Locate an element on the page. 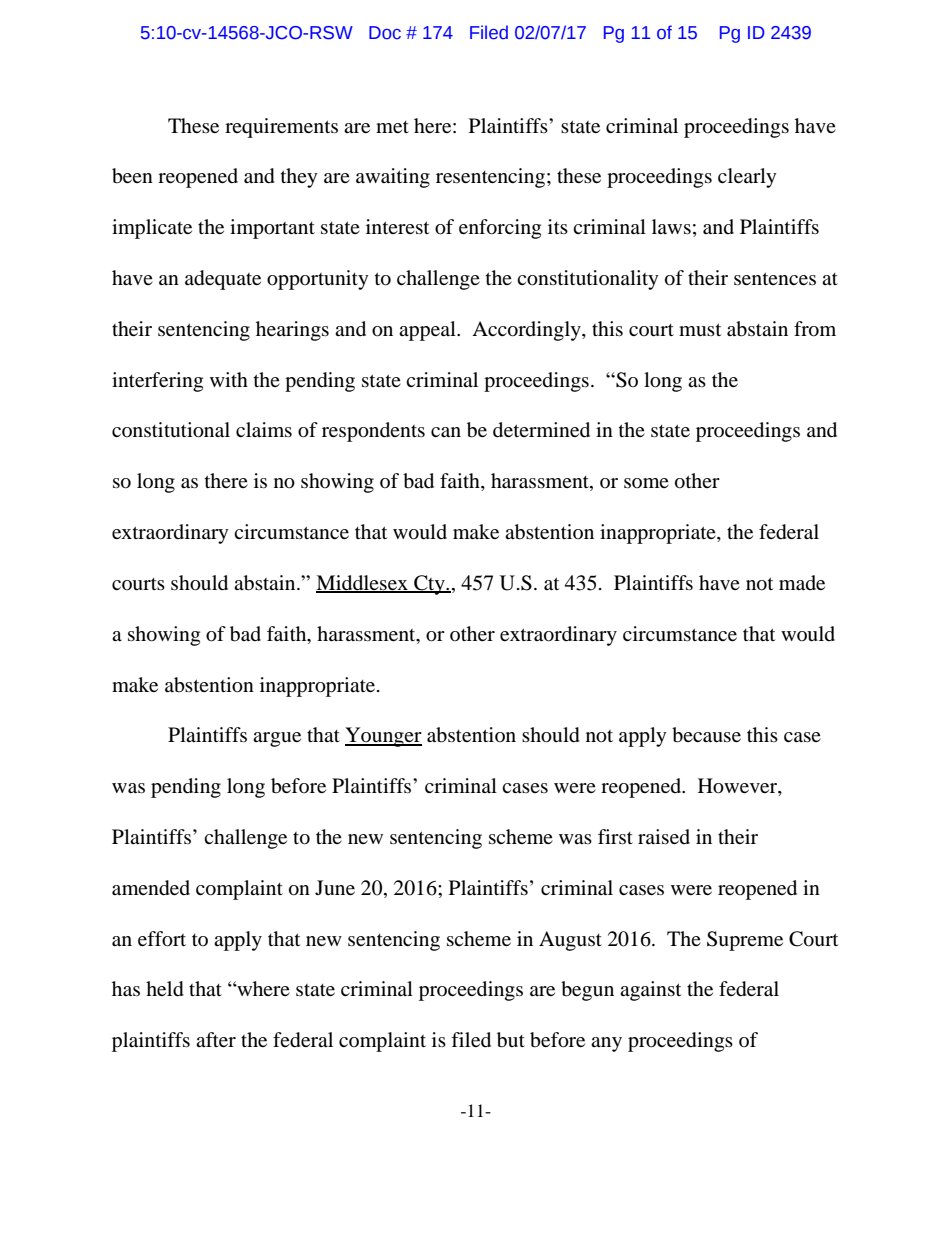  Doc is located at coordinates (385, 33).
